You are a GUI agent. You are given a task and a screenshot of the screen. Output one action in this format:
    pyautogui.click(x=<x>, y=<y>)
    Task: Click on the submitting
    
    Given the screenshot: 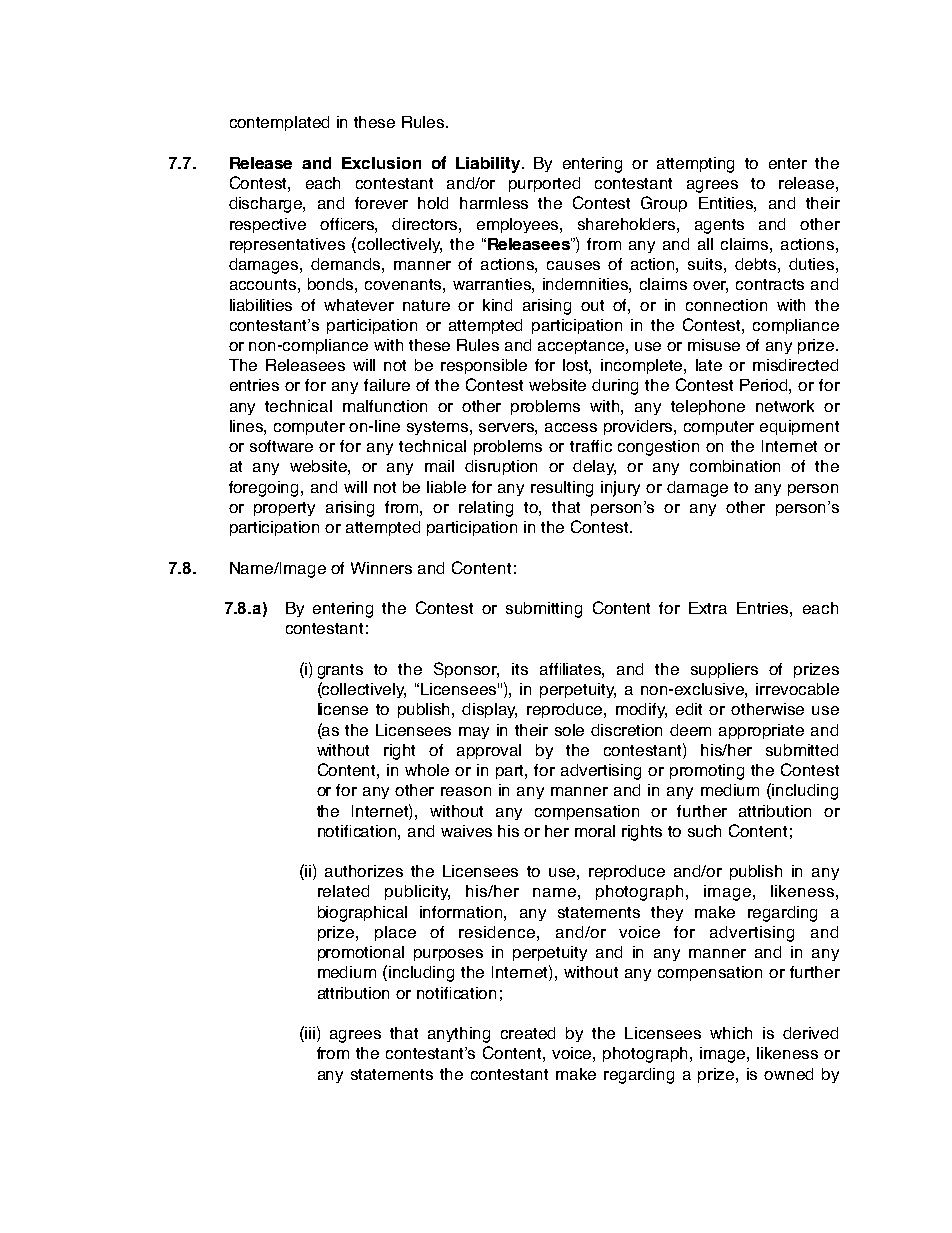 What is the action you would take?
    pyautogui.click(x=544, y=610)
